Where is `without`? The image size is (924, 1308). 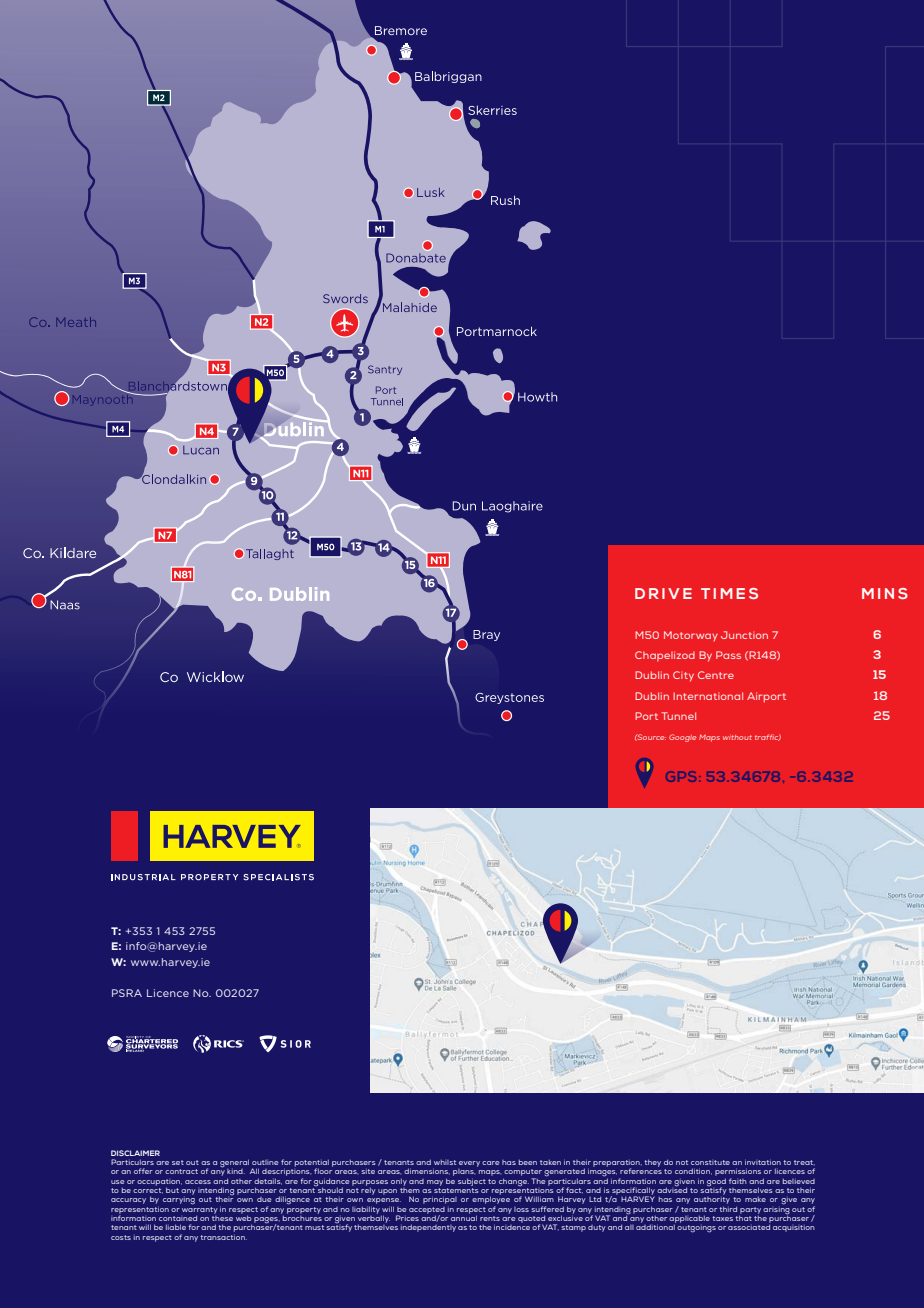 without is located at coordinates (737, 737).
